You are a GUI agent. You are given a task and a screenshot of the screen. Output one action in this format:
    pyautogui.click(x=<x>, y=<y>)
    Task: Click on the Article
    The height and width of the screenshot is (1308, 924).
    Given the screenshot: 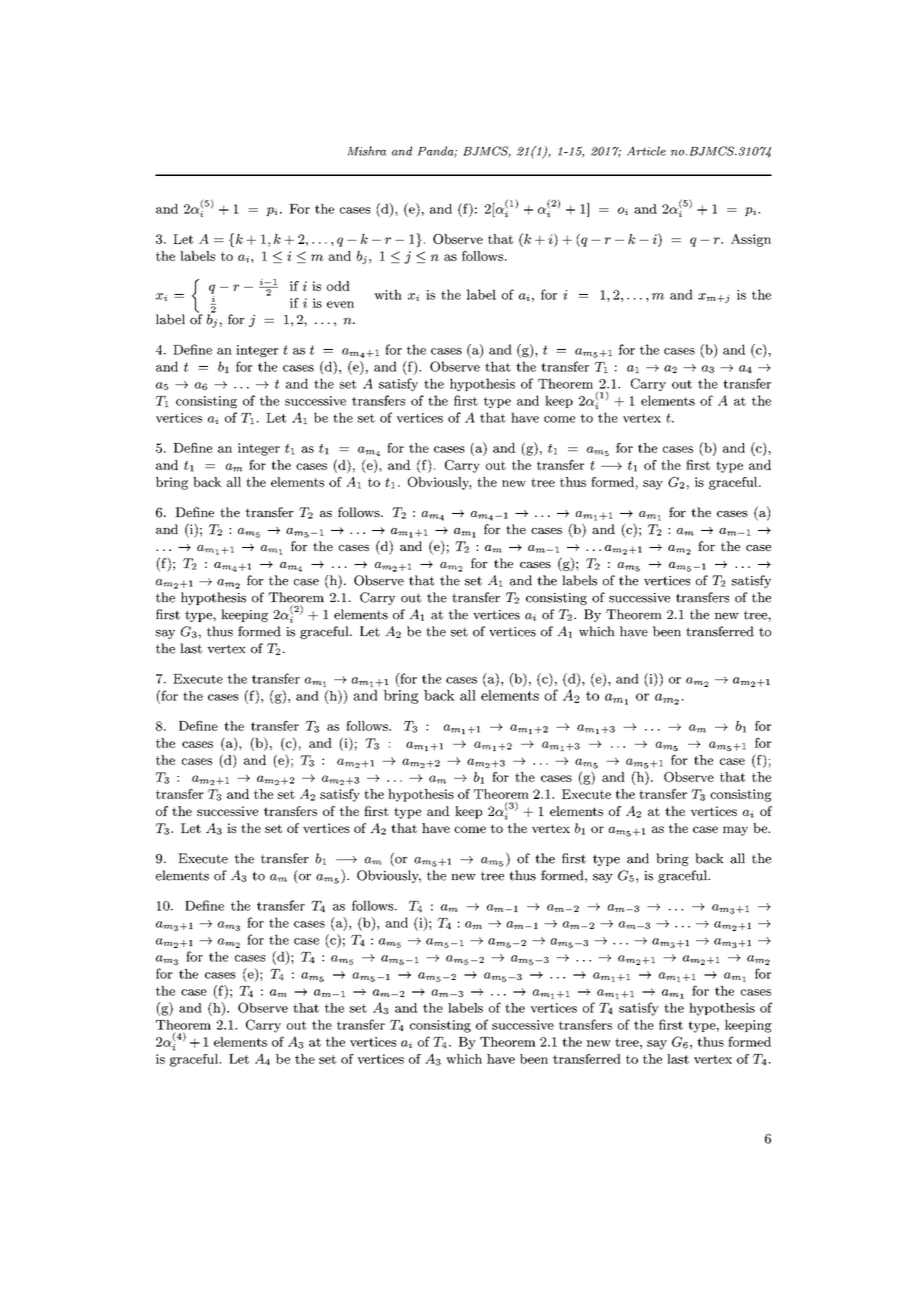 What is the action you would take?
    pyautogui.click(x=646, y=151)
